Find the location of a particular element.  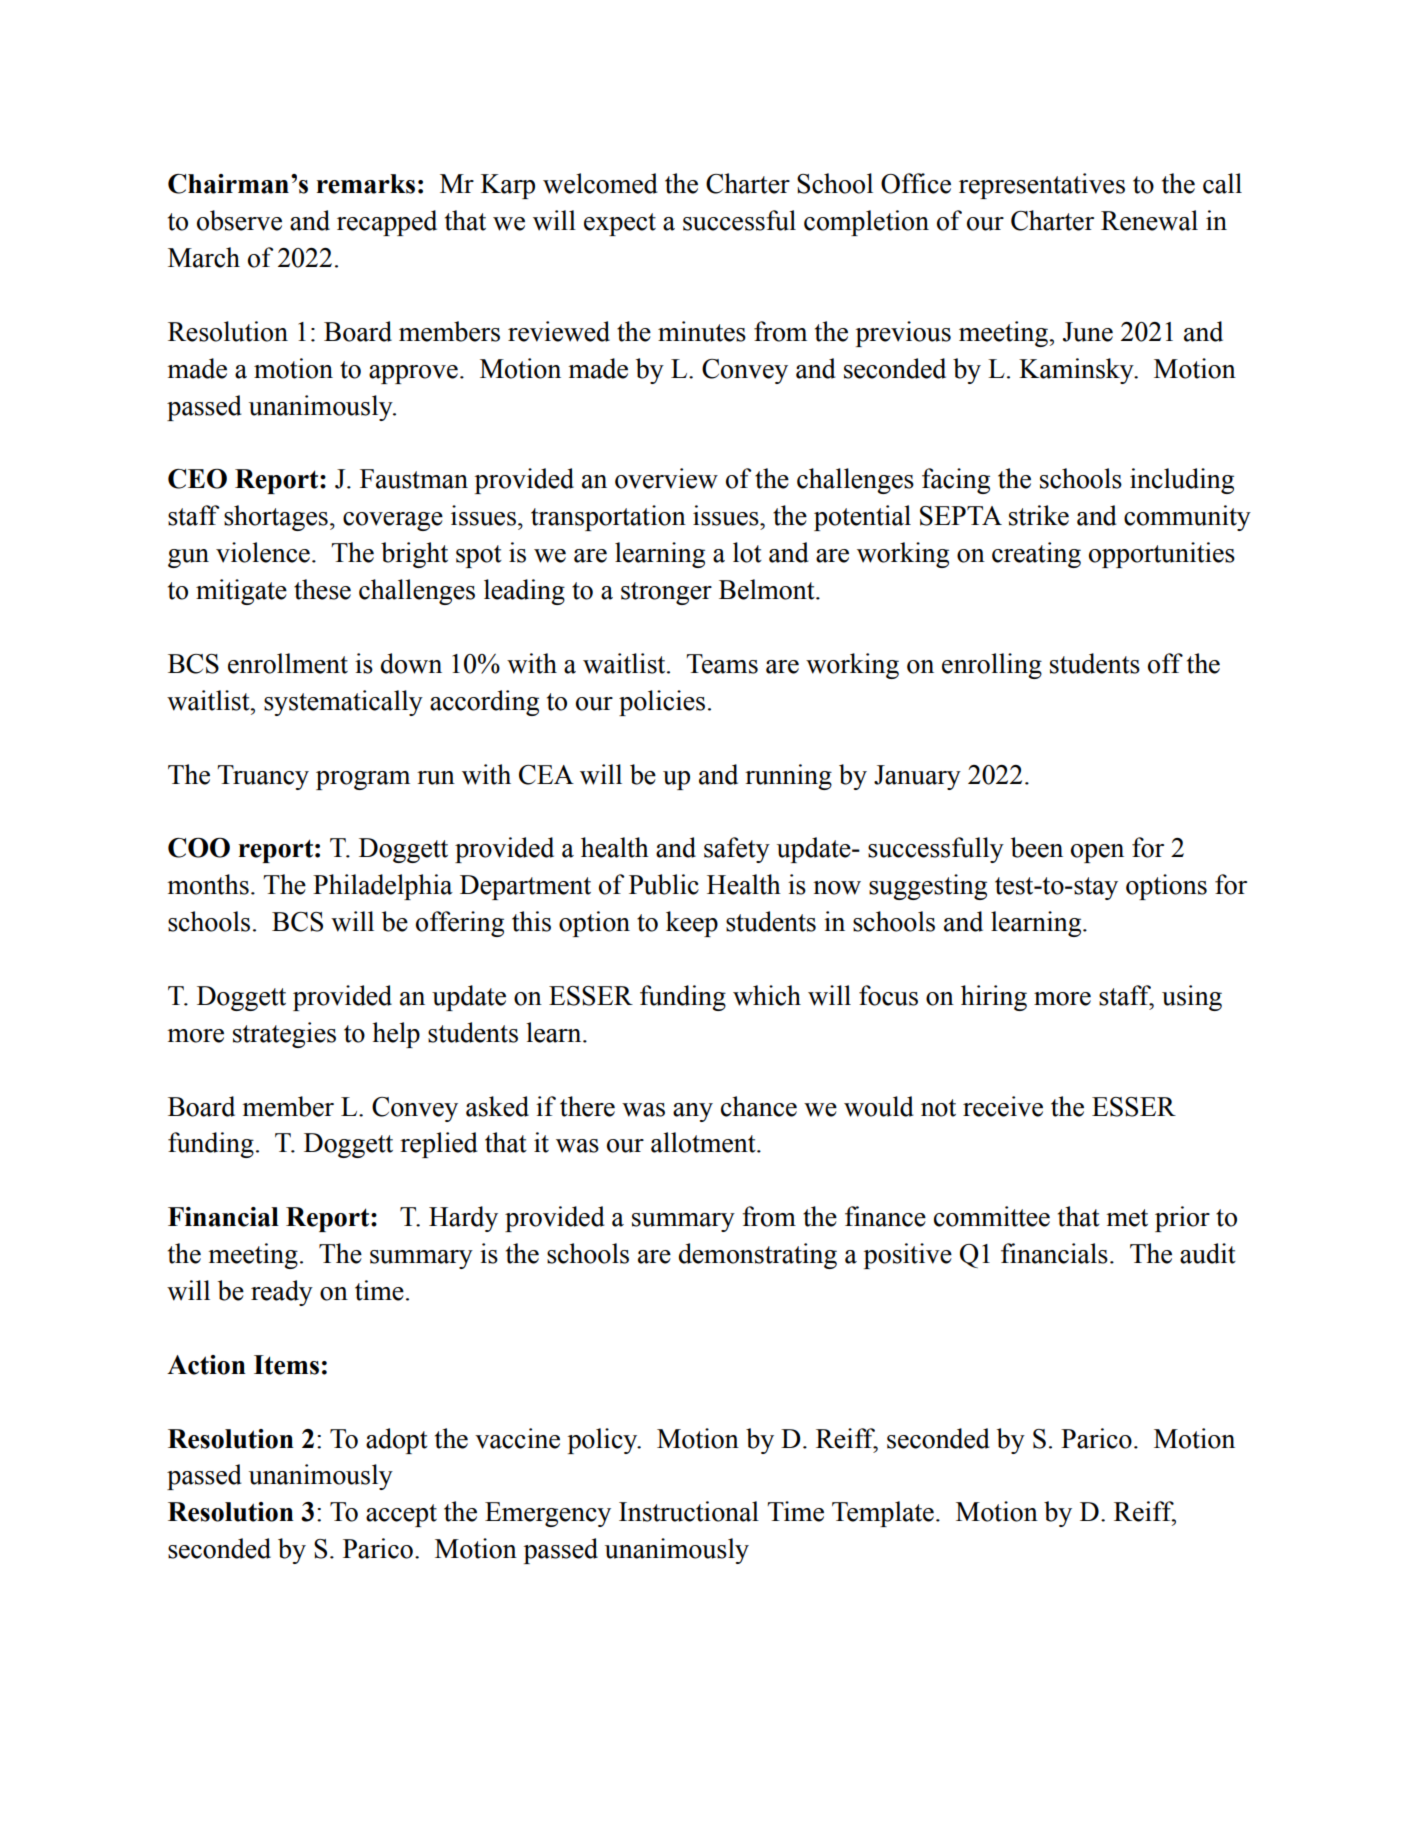

expect is located at coordinates (620, 224).
